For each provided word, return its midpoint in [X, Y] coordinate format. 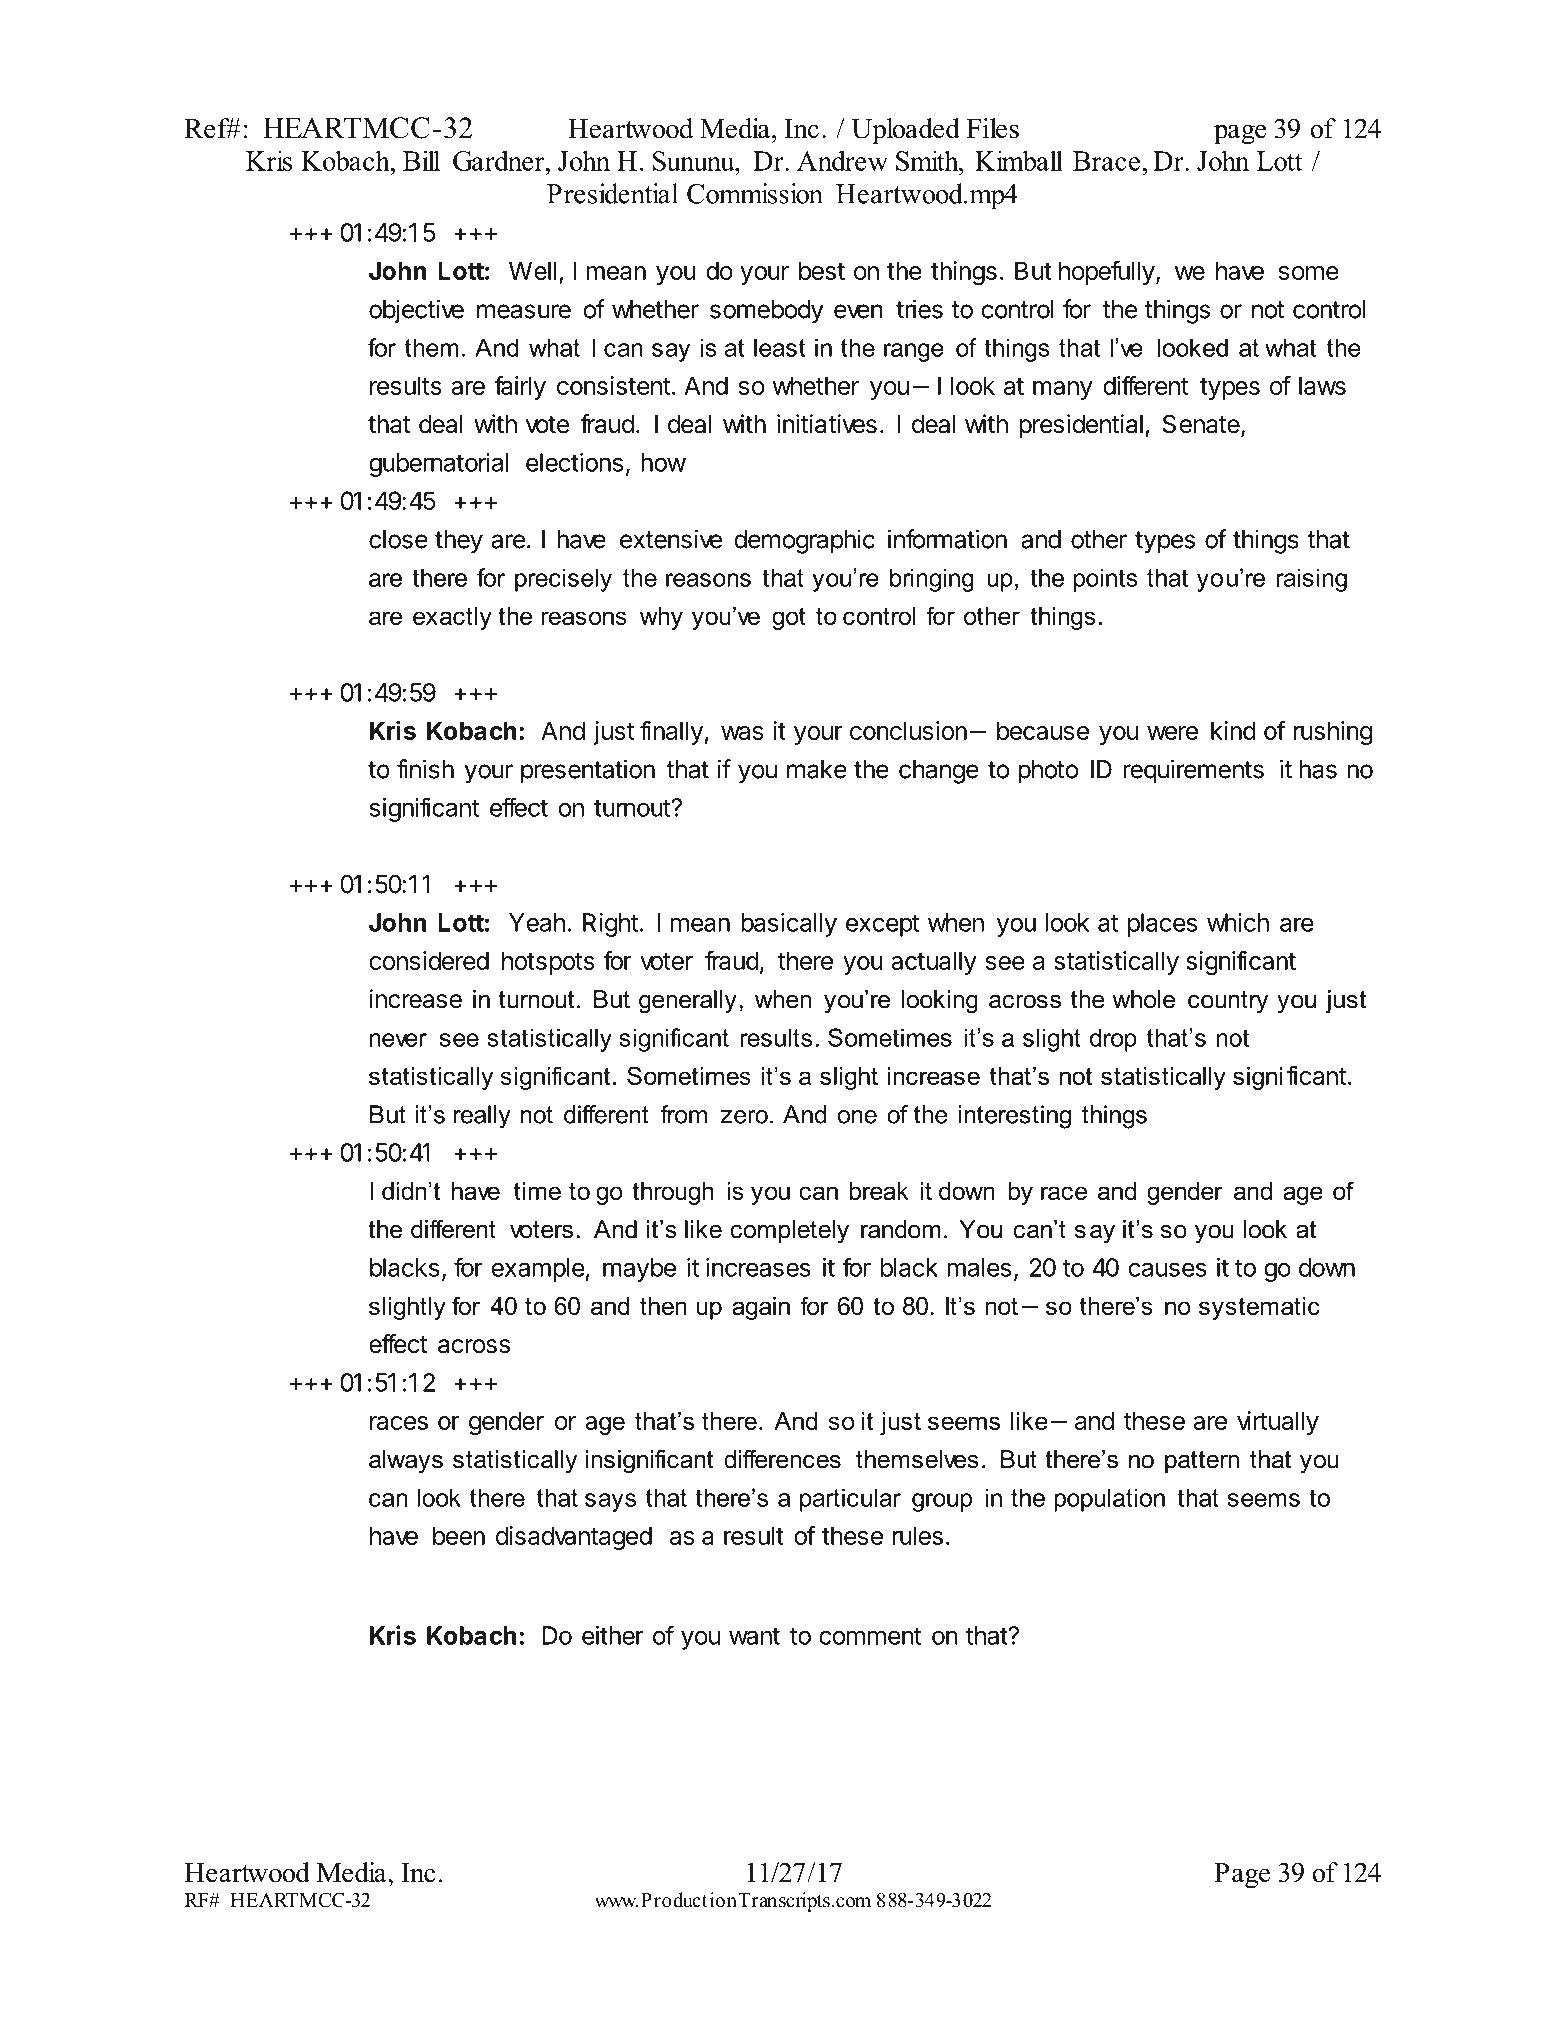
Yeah [537, 922]
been [459, 1535]
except [882, 925]
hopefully [1107, 273]
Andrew [842, 160]
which [1238, 922]
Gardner [500, 161]
